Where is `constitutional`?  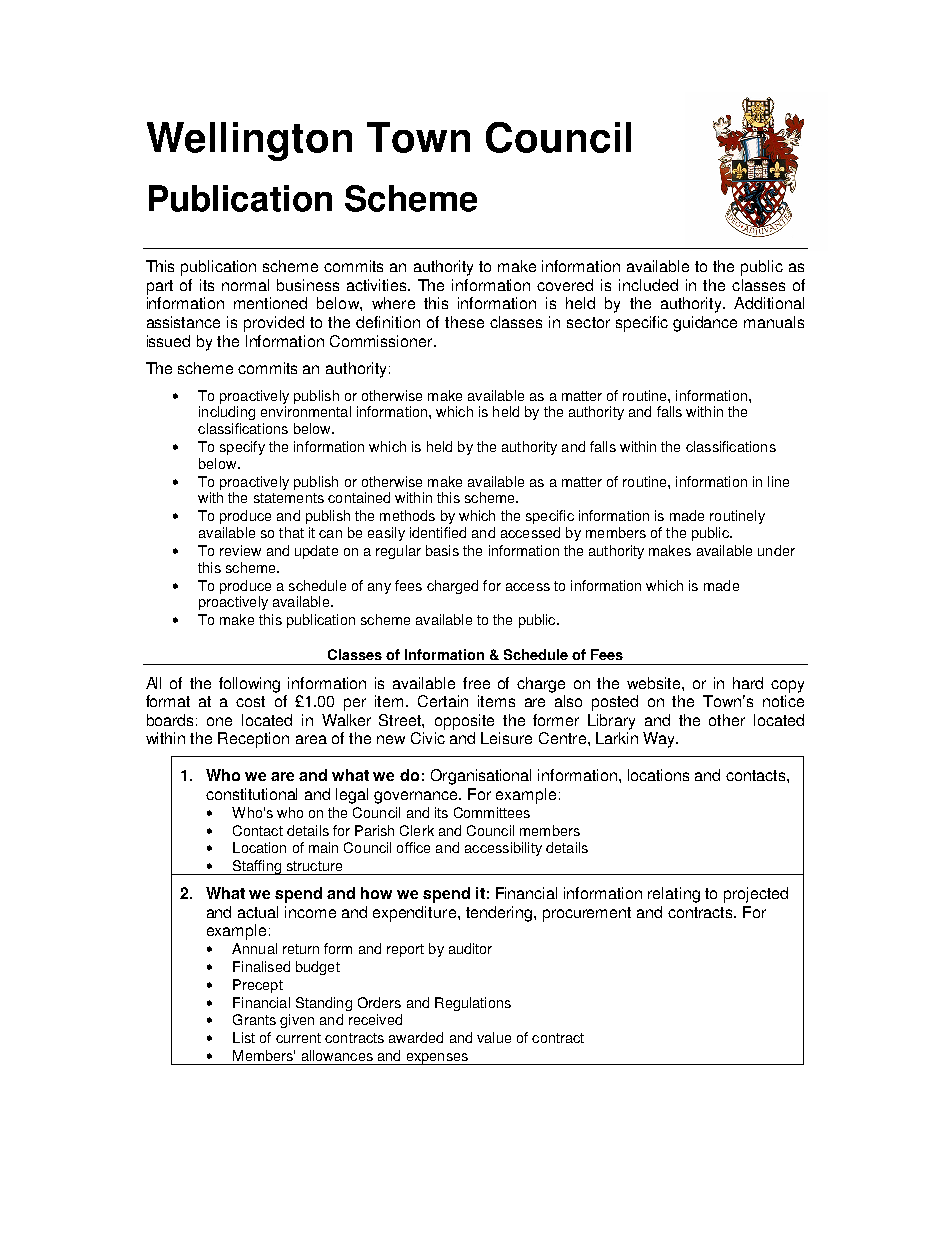
constitutional is located at coordinates (251, 794).
